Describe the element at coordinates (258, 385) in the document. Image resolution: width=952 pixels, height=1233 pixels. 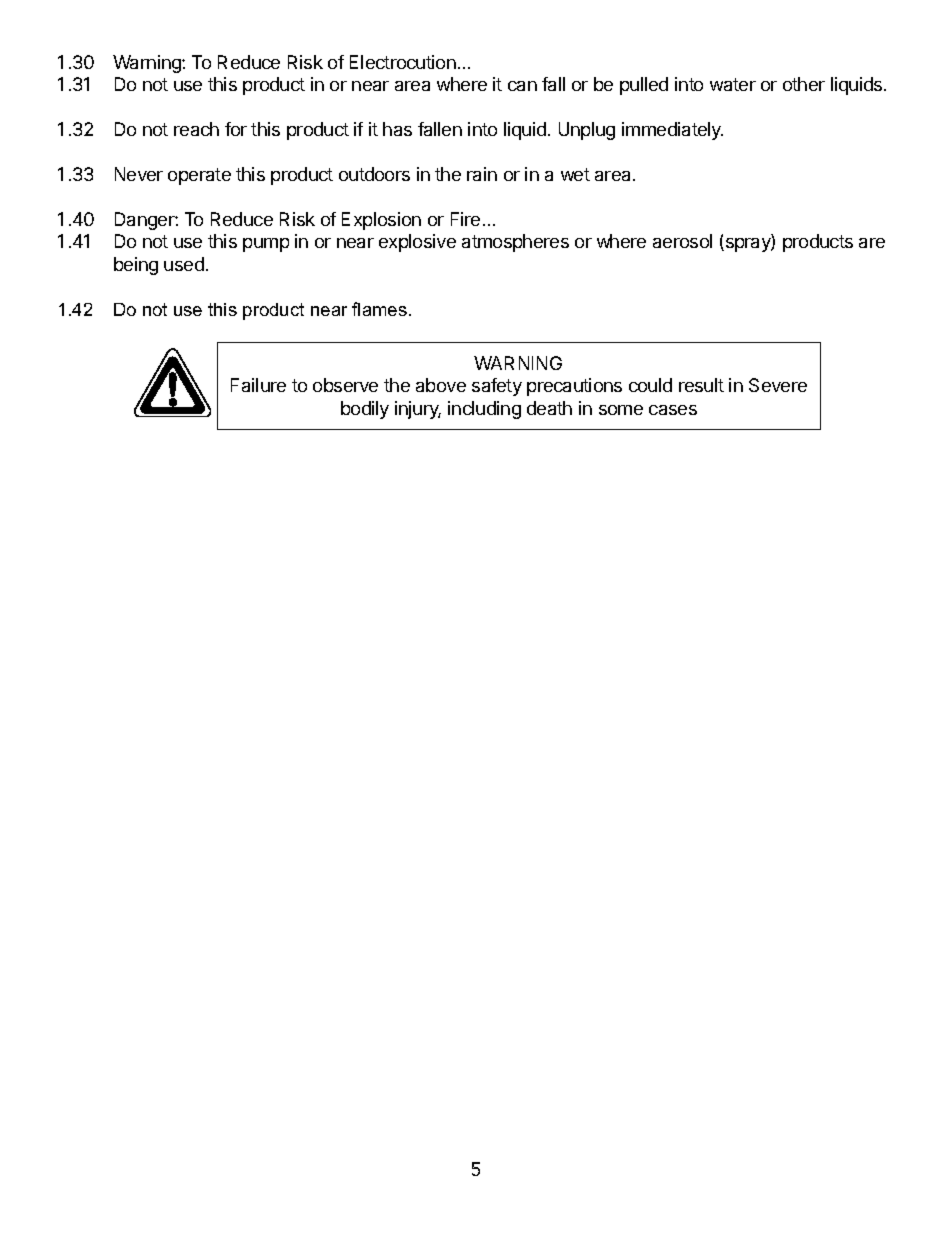
I see `Failure` at that location.
